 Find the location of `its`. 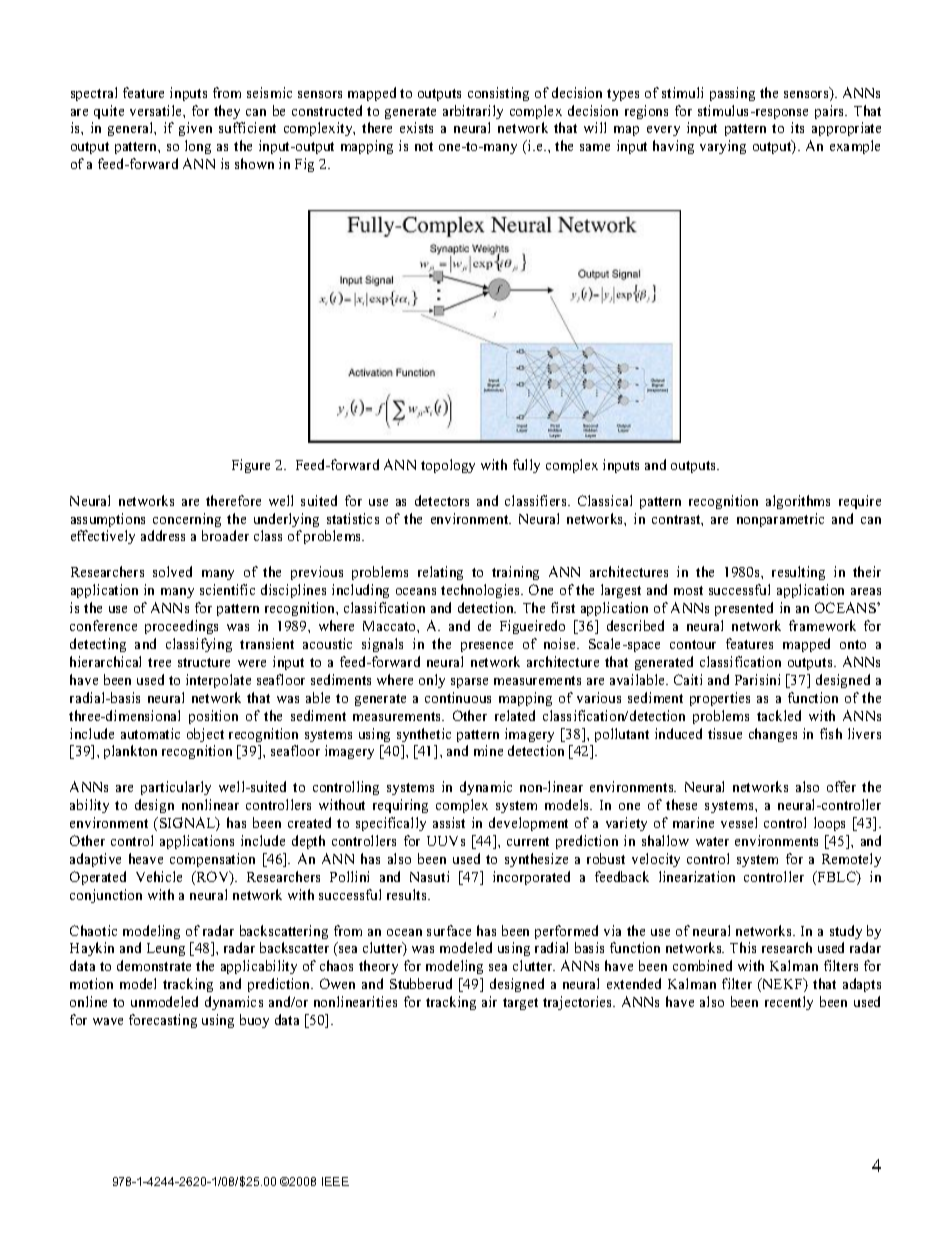

its is located at coordinates (797, 127).
